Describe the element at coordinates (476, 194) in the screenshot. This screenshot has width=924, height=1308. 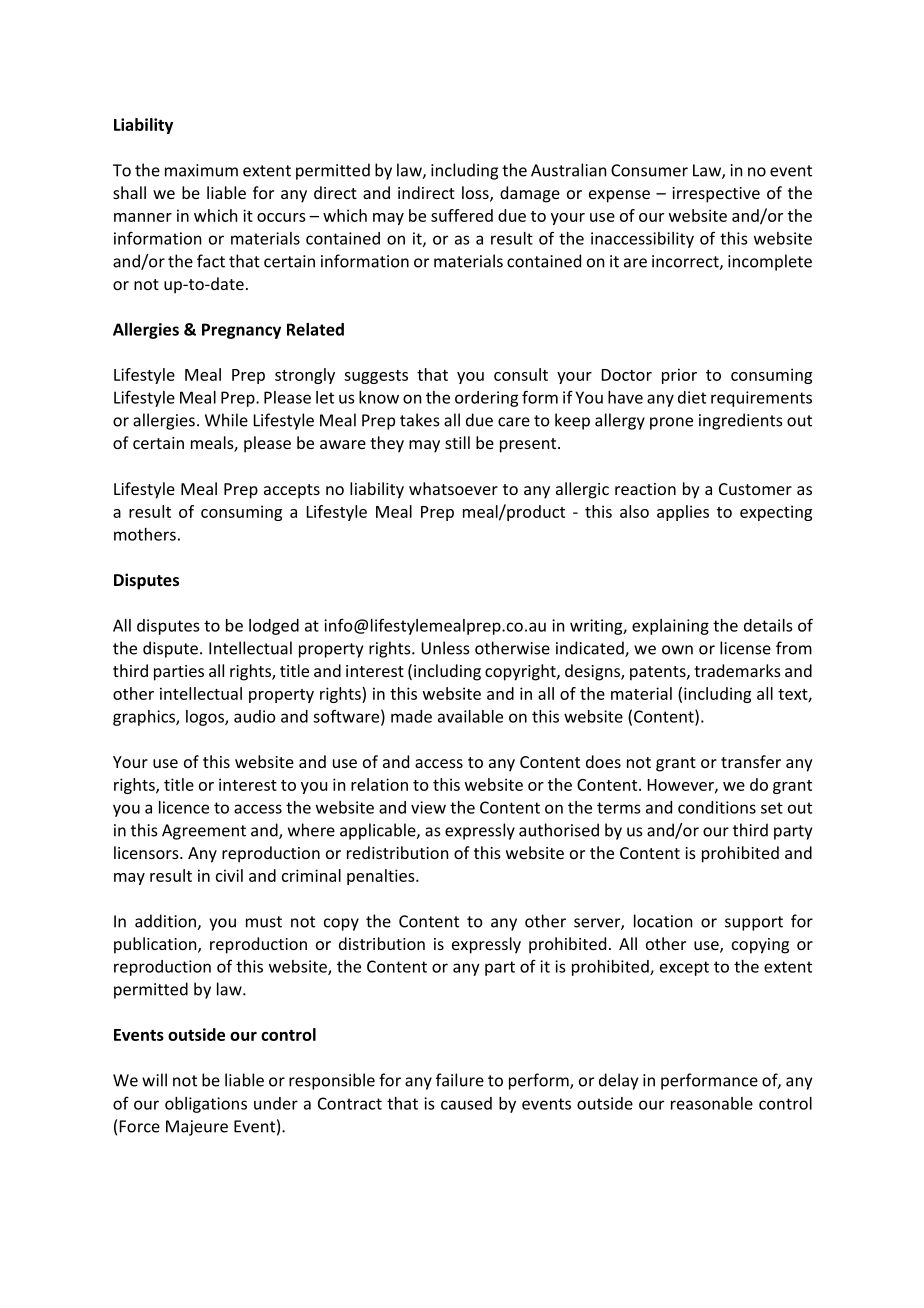
I see `loss` at that location.
